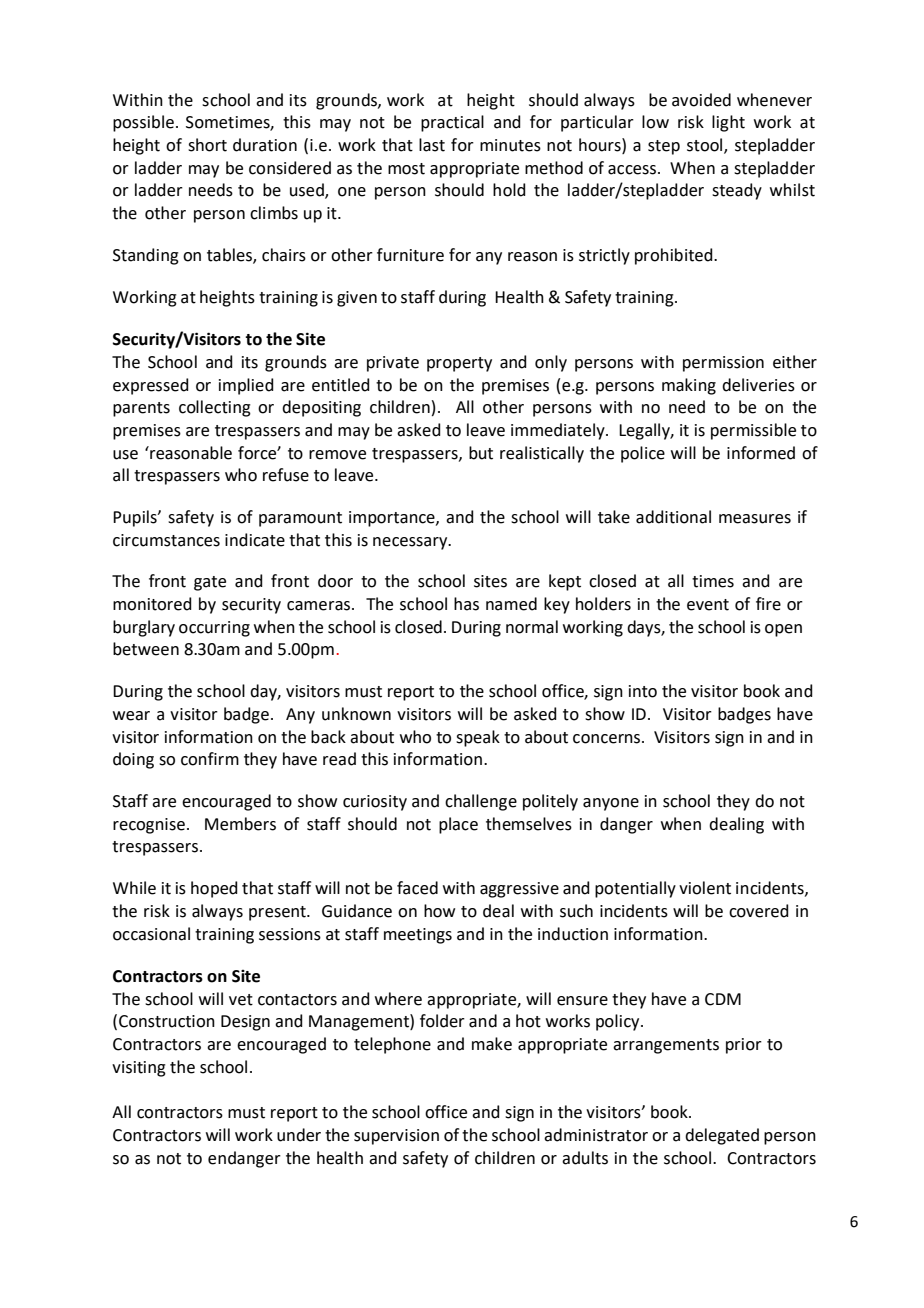  I want to click on short, so click(207, 145).
